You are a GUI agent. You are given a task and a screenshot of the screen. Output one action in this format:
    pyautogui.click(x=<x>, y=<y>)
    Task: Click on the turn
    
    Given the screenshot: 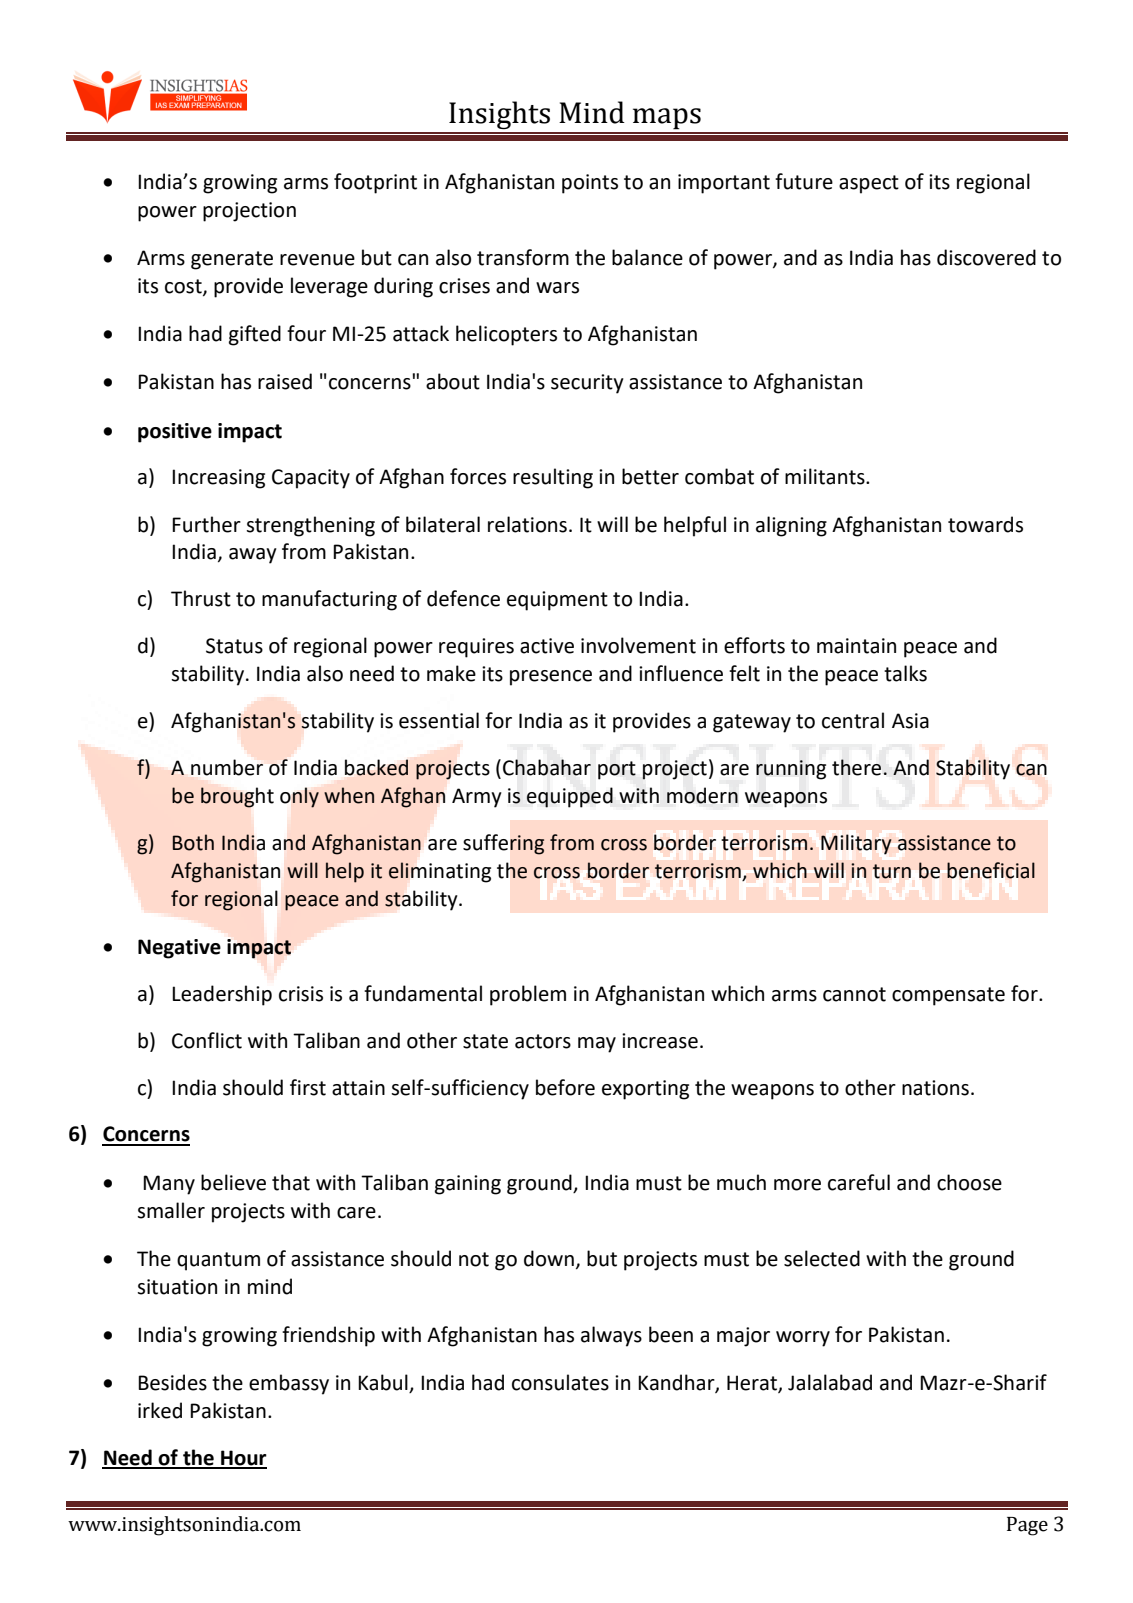 What is the action you would take?
    pyautogui.click(x=892, y=871)
